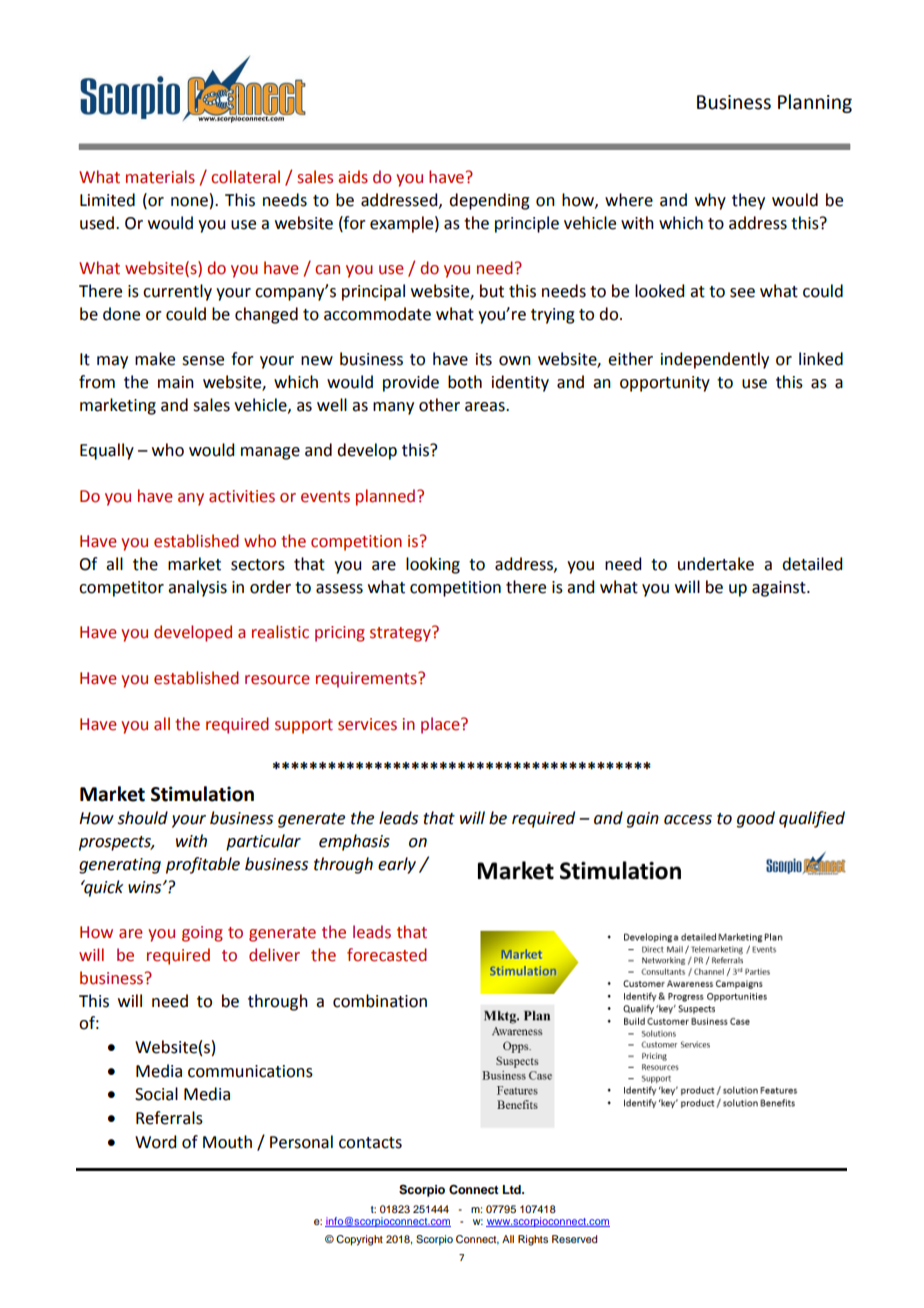  What do you see at coordinates (387, 955) in the screenshot?
I see `forecasted` at bounding box center [387, 955].
